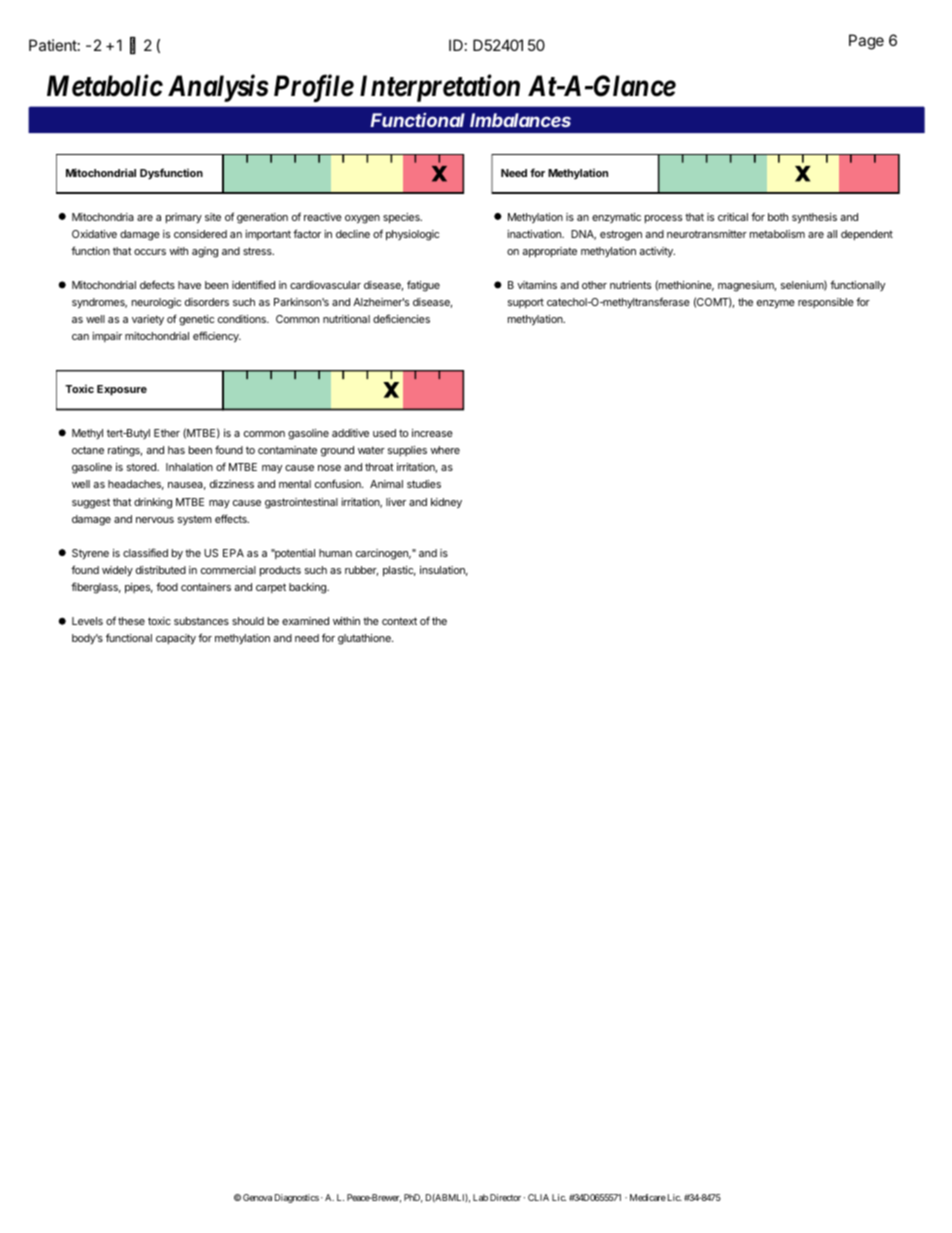  What do you see at coordinates (105, 85) in the image?
I see `Metabolic` at bounding box center [105, 85].
